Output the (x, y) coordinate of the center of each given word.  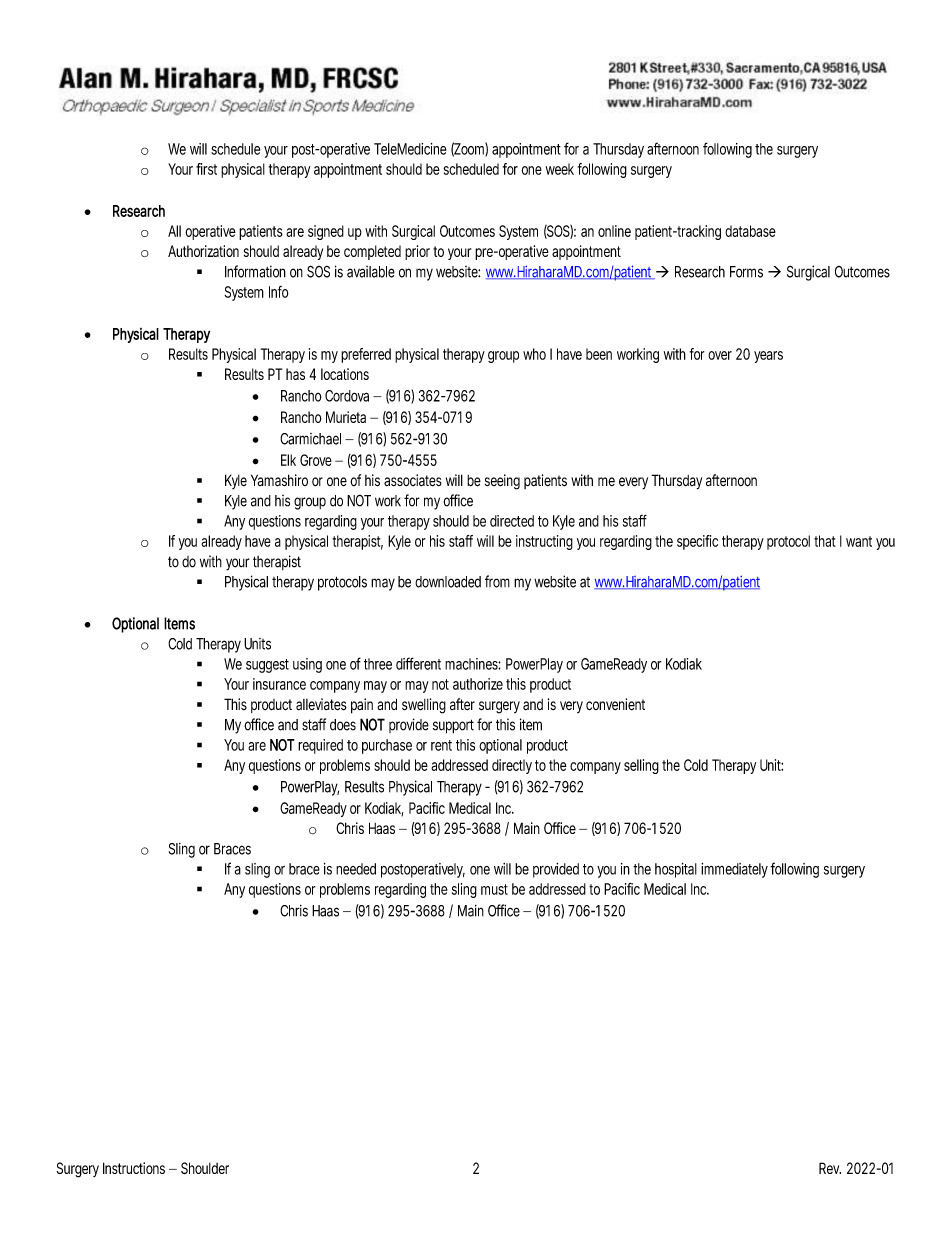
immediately (736, 870)
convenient (615, 704)
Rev (830, 1168)
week (560, 169)
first (206, 169)
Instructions (134, 1168)
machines (473, 664)
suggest (267, 666)
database (750, 231)
